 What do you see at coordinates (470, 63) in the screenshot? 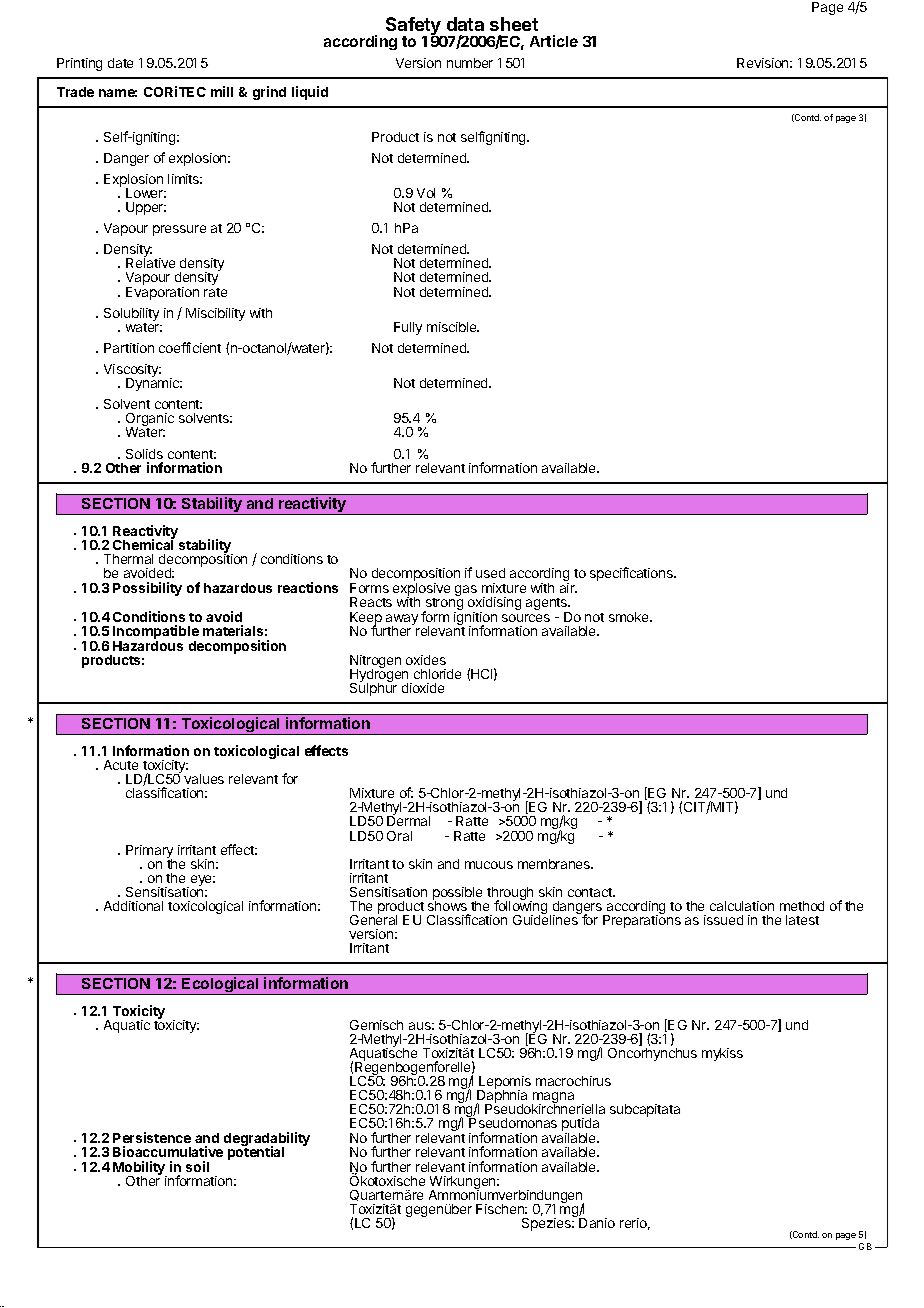
I see `number` at bounding box center [470, 63].
